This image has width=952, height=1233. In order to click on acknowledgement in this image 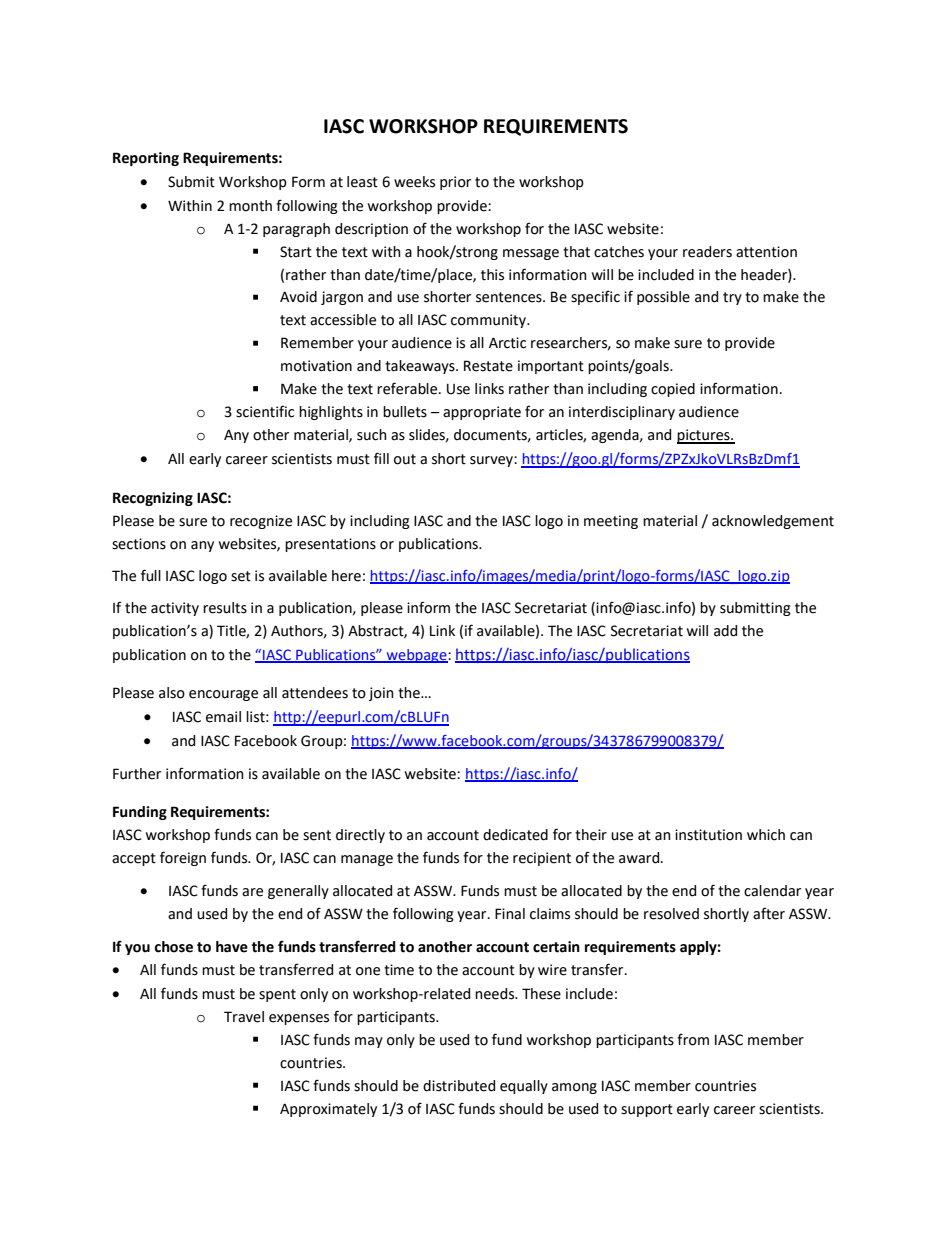, I will do `click(773, 522)`.
